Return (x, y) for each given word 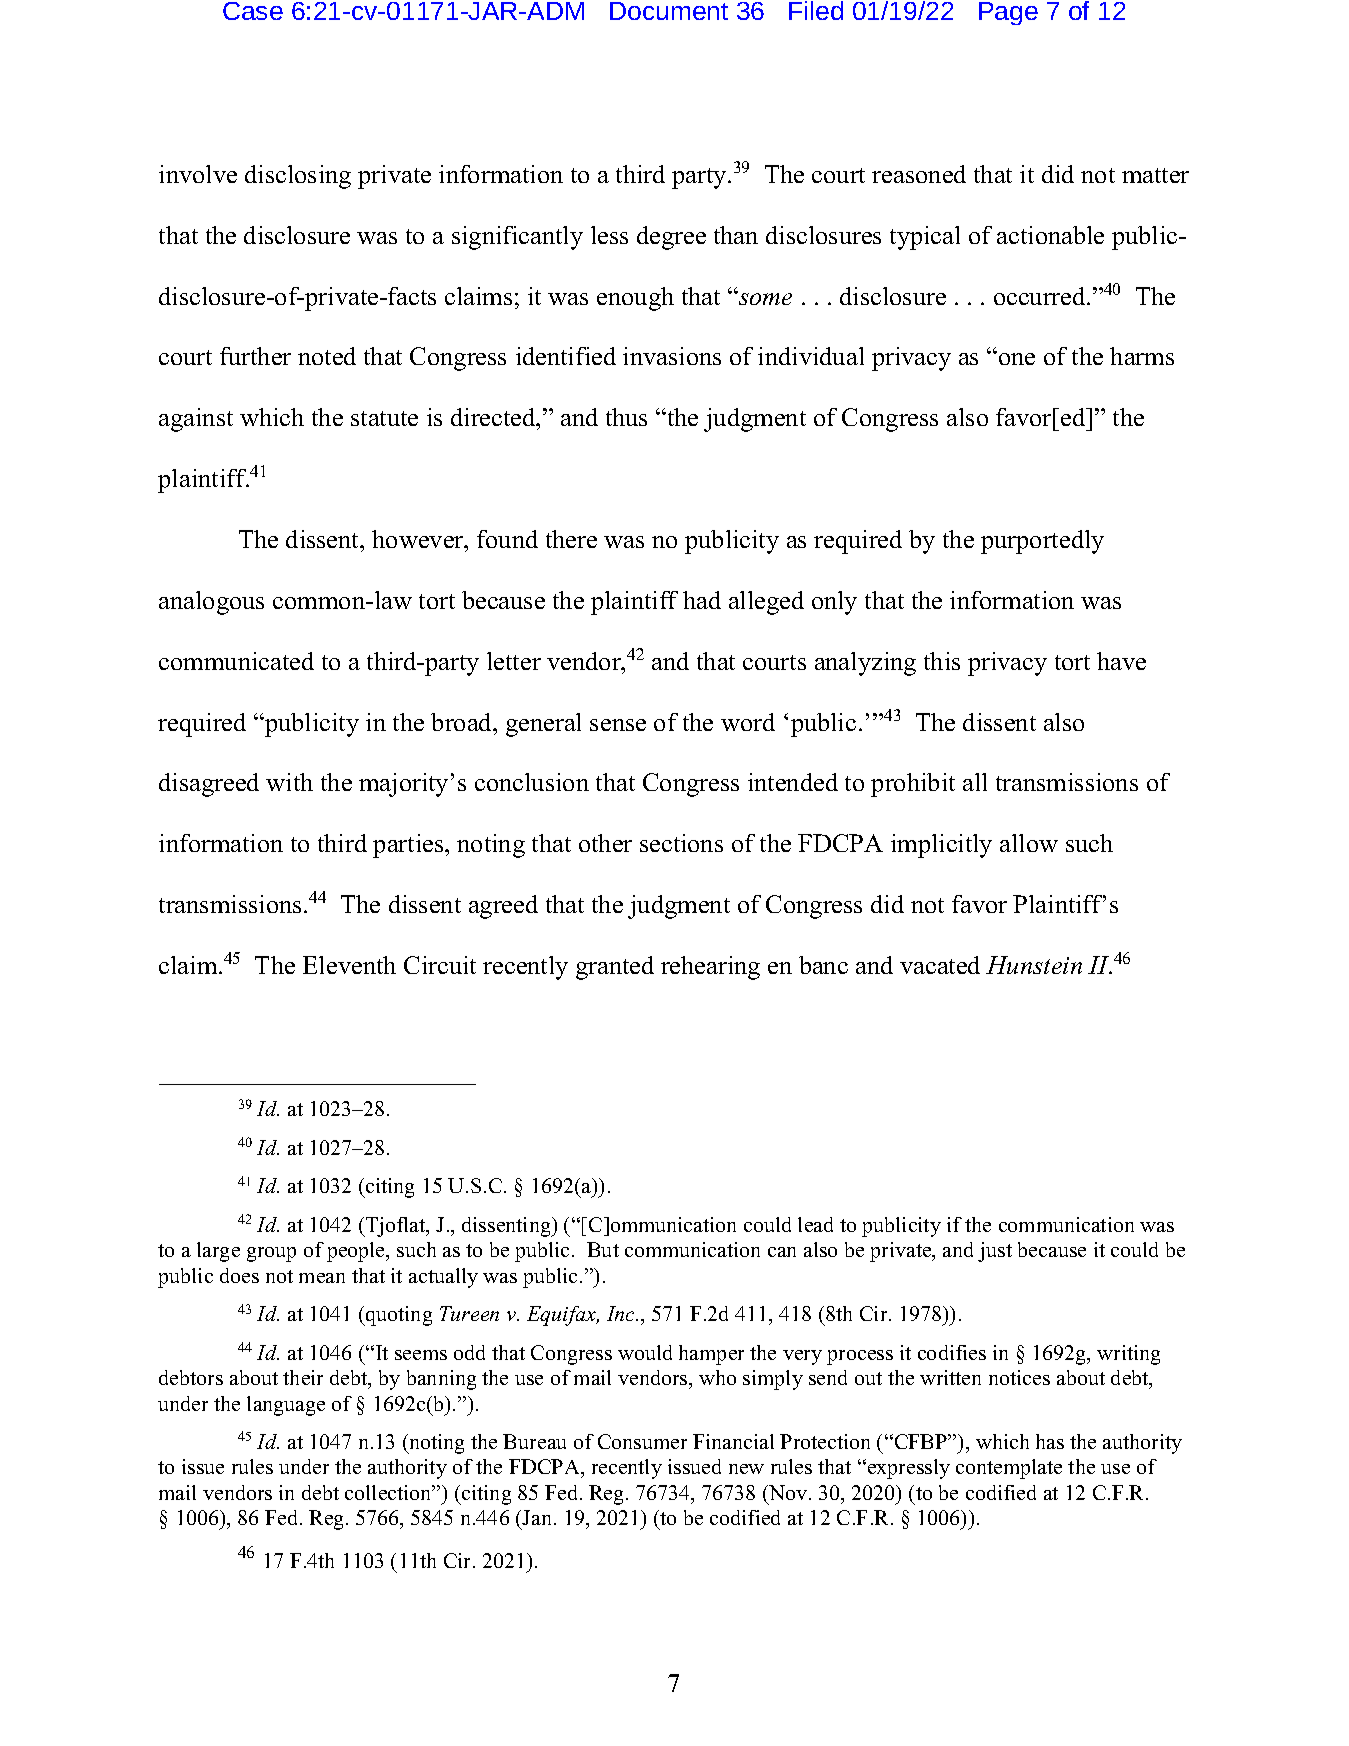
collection (389, 1492)
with (289, 782)
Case (253, 11)
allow (1029, 843)
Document (669, 11)
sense (618, 725)
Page (1008, 13)
